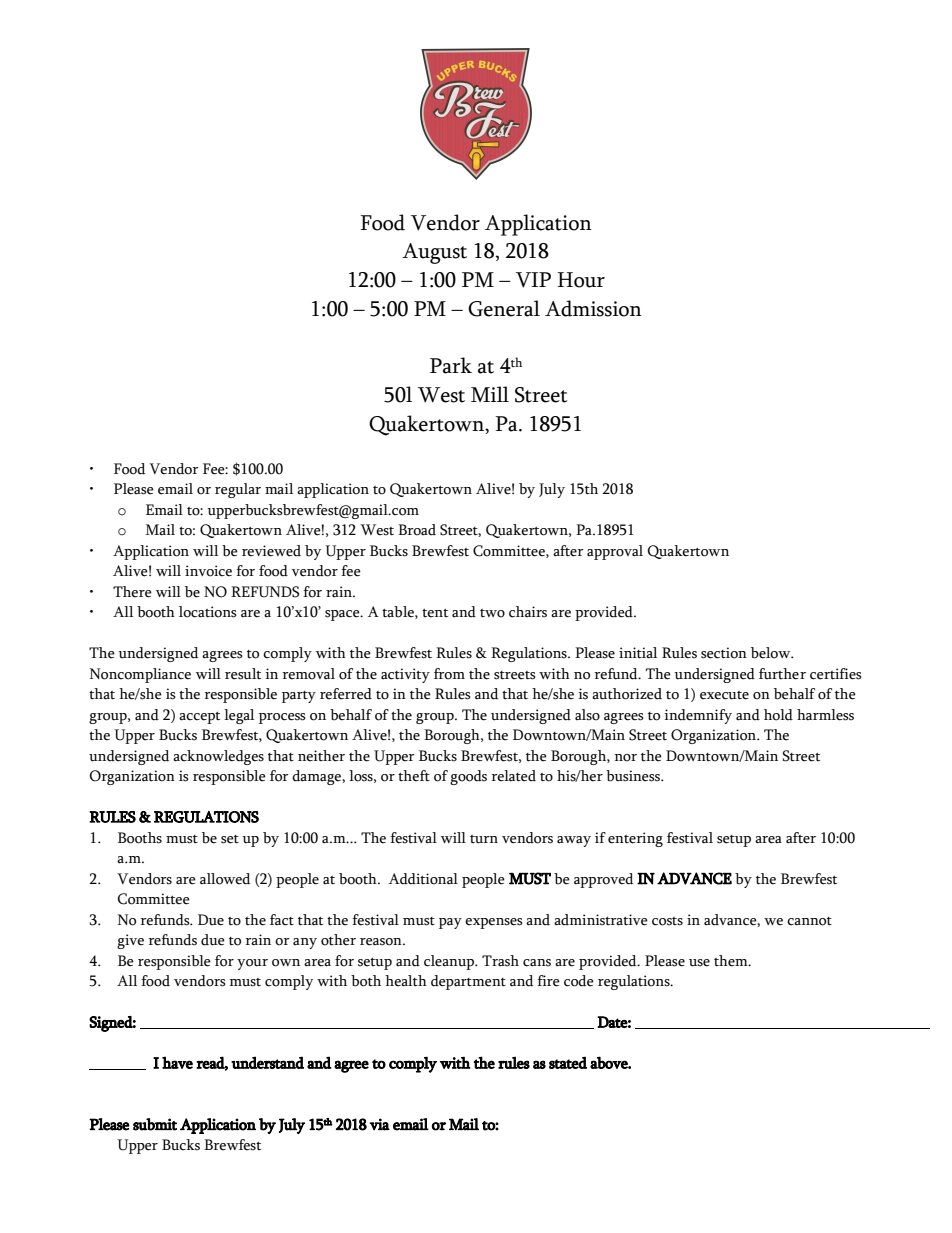  I want to click on stated, so click(568, 1062).
